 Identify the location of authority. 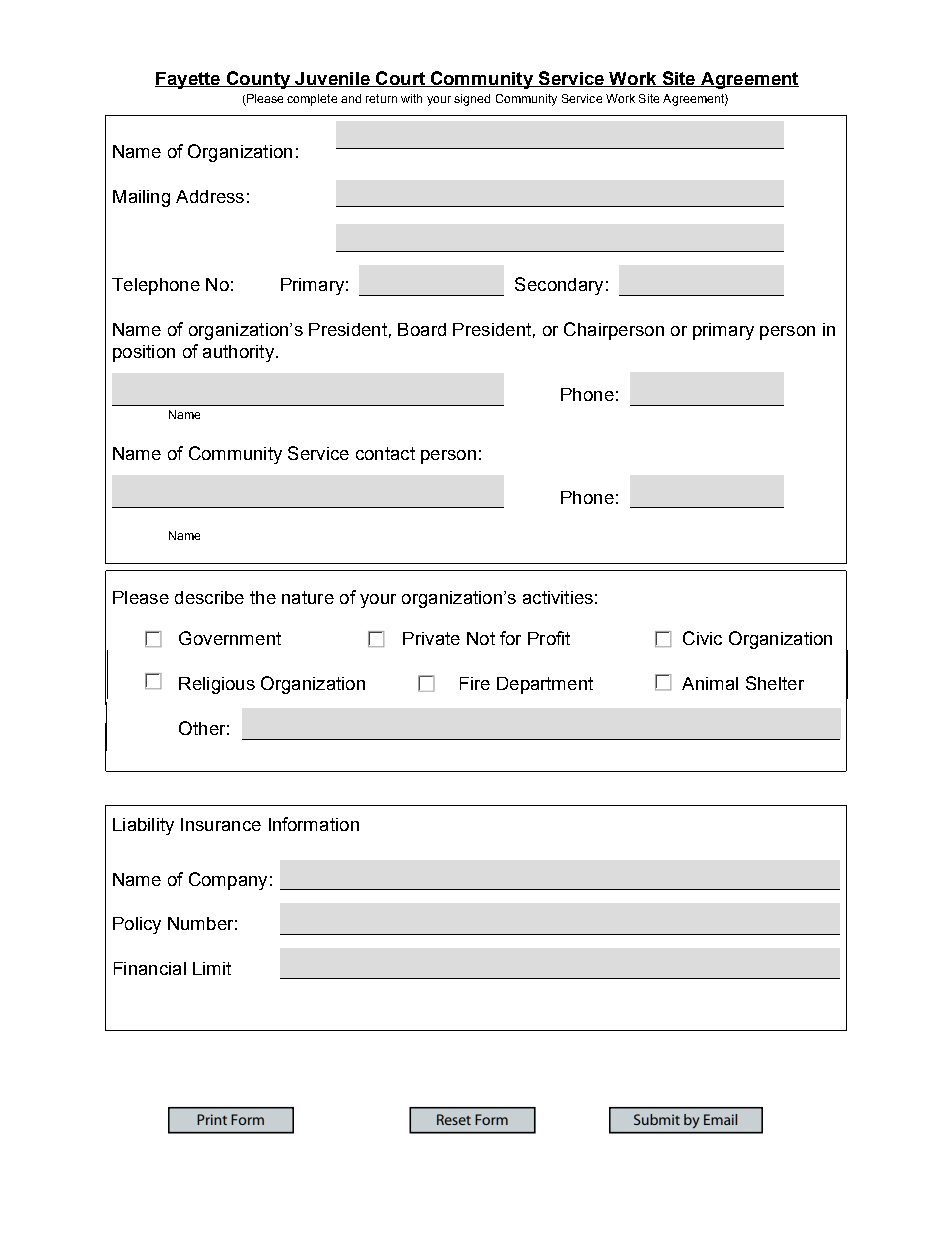
(238, 353).
